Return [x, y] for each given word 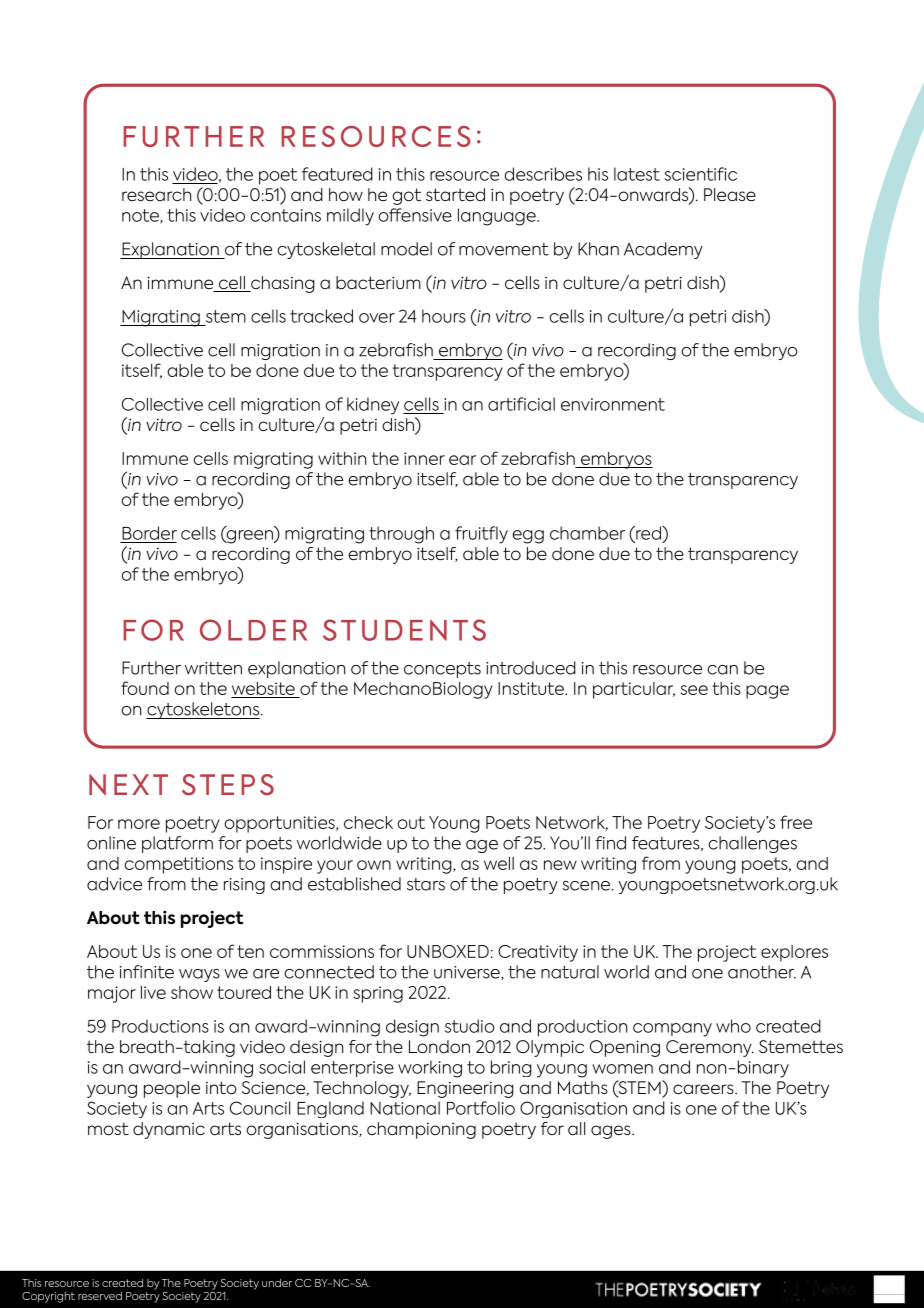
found [145, 688]
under [277, 1283]
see [694, 690]
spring [378, 994]
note [141, 216]
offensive [415, 215]
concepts [442, 670]
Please [730, 194]
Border [149, 533]
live [153, 992]
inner [424, 458]
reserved [100, 1296]
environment [613, 404]
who [733, 1026]
